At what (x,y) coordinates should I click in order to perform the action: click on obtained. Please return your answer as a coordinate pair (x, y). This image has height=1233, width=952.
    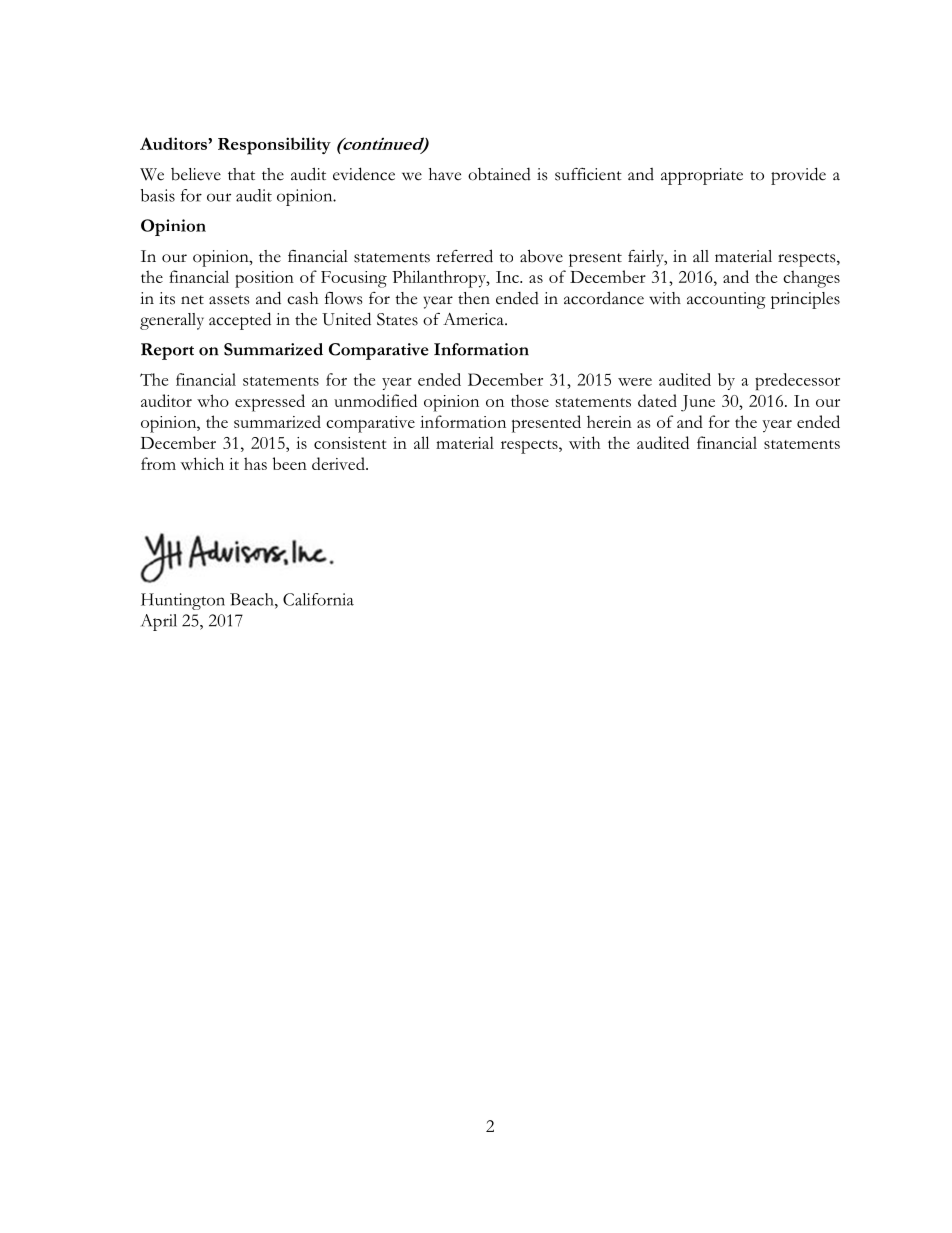
    Looking at the image, I should click on (499, 174).
